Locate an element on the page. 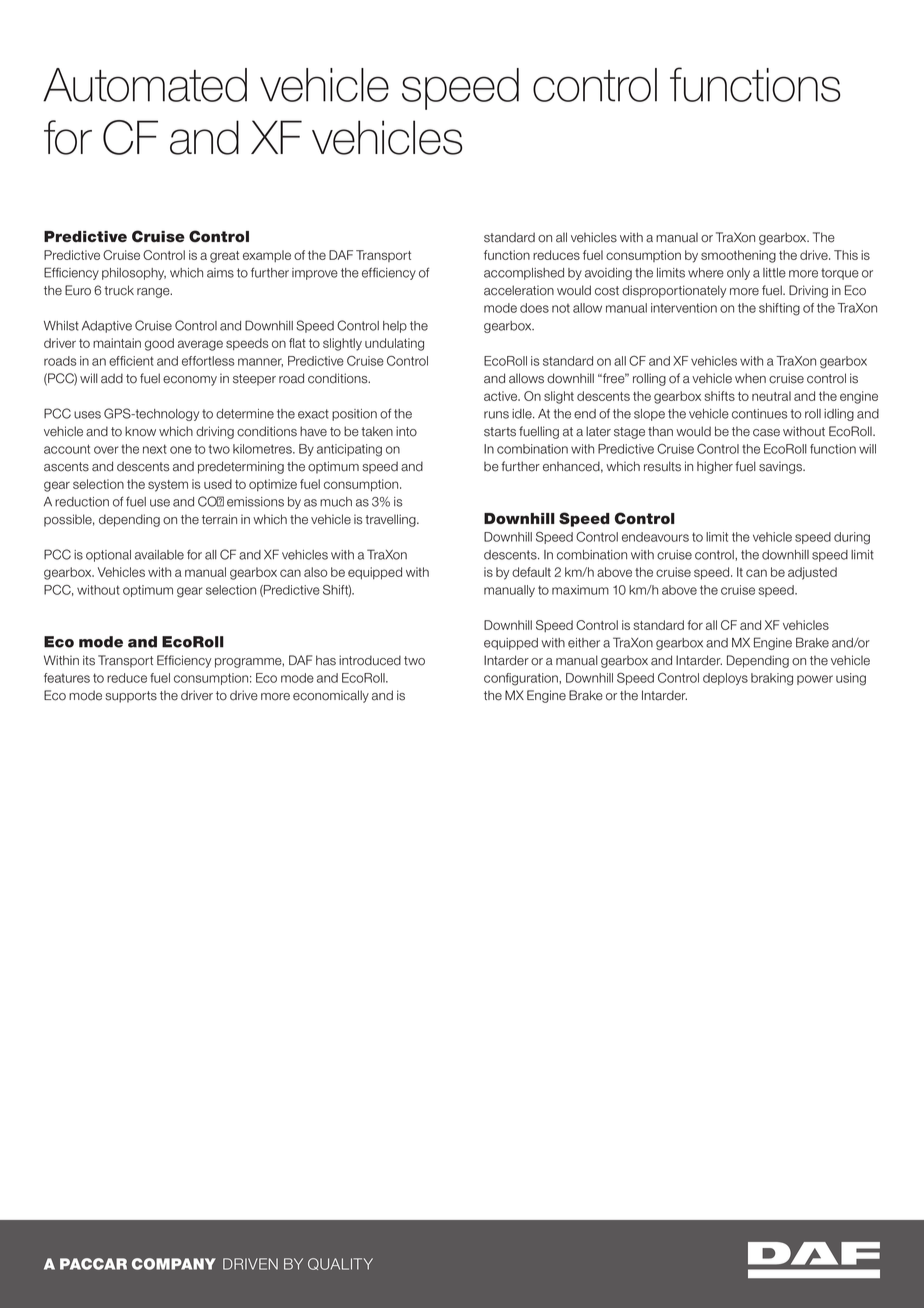 The image size is (924, 1308). travelling is located at coordinates (391, 520).
